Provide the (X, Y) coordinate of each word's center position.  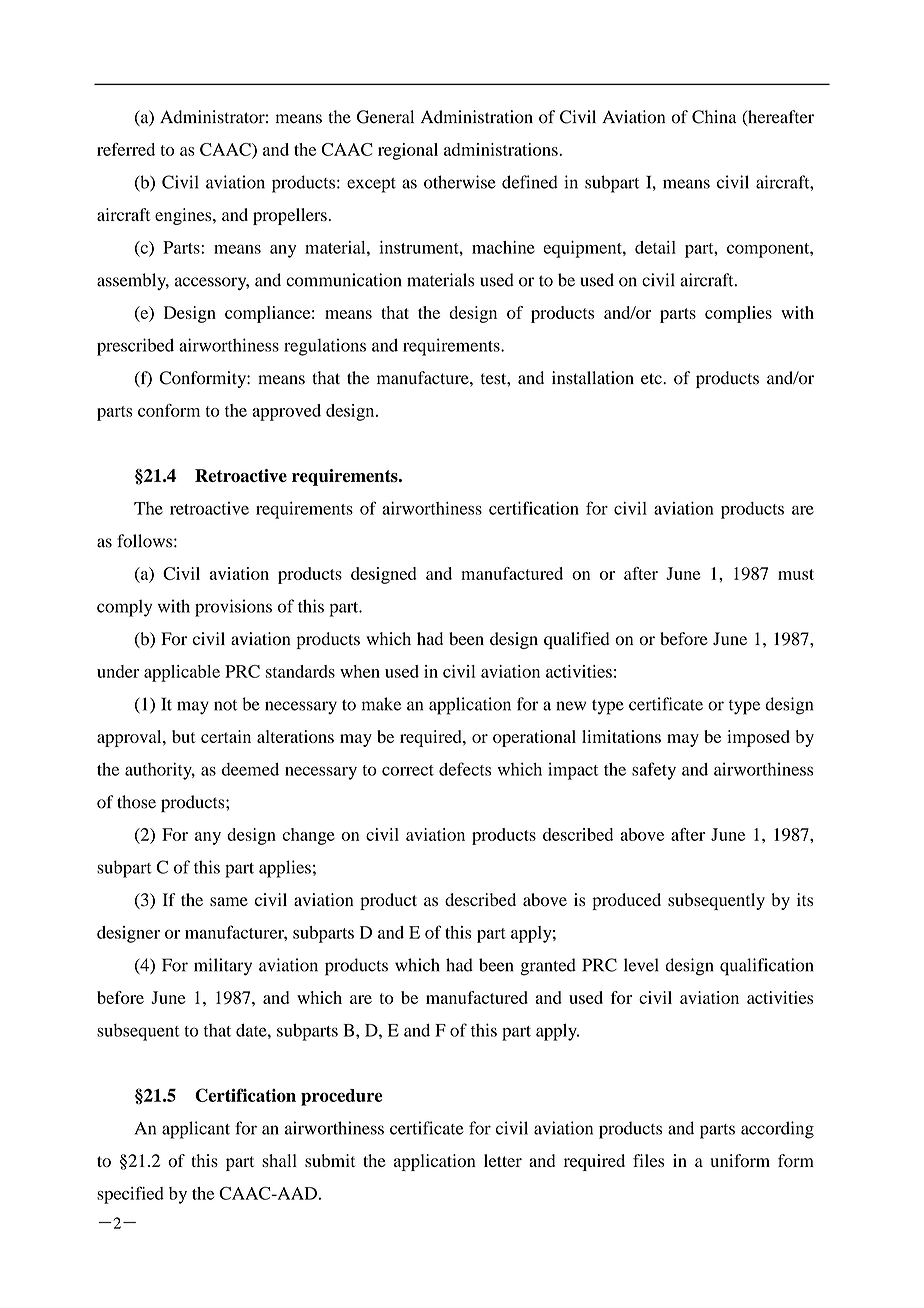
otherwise (460, 182)
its (805, 900)
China (714, 117)
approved (286, 412)
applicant (196, 1130)
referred (126, 149)
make (381, 704)
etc (652, 378)
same (229, 902)
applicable (182, 673)
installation (593, 378)
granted (548, 967)
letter (503, 1160)
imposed (758, 738)
